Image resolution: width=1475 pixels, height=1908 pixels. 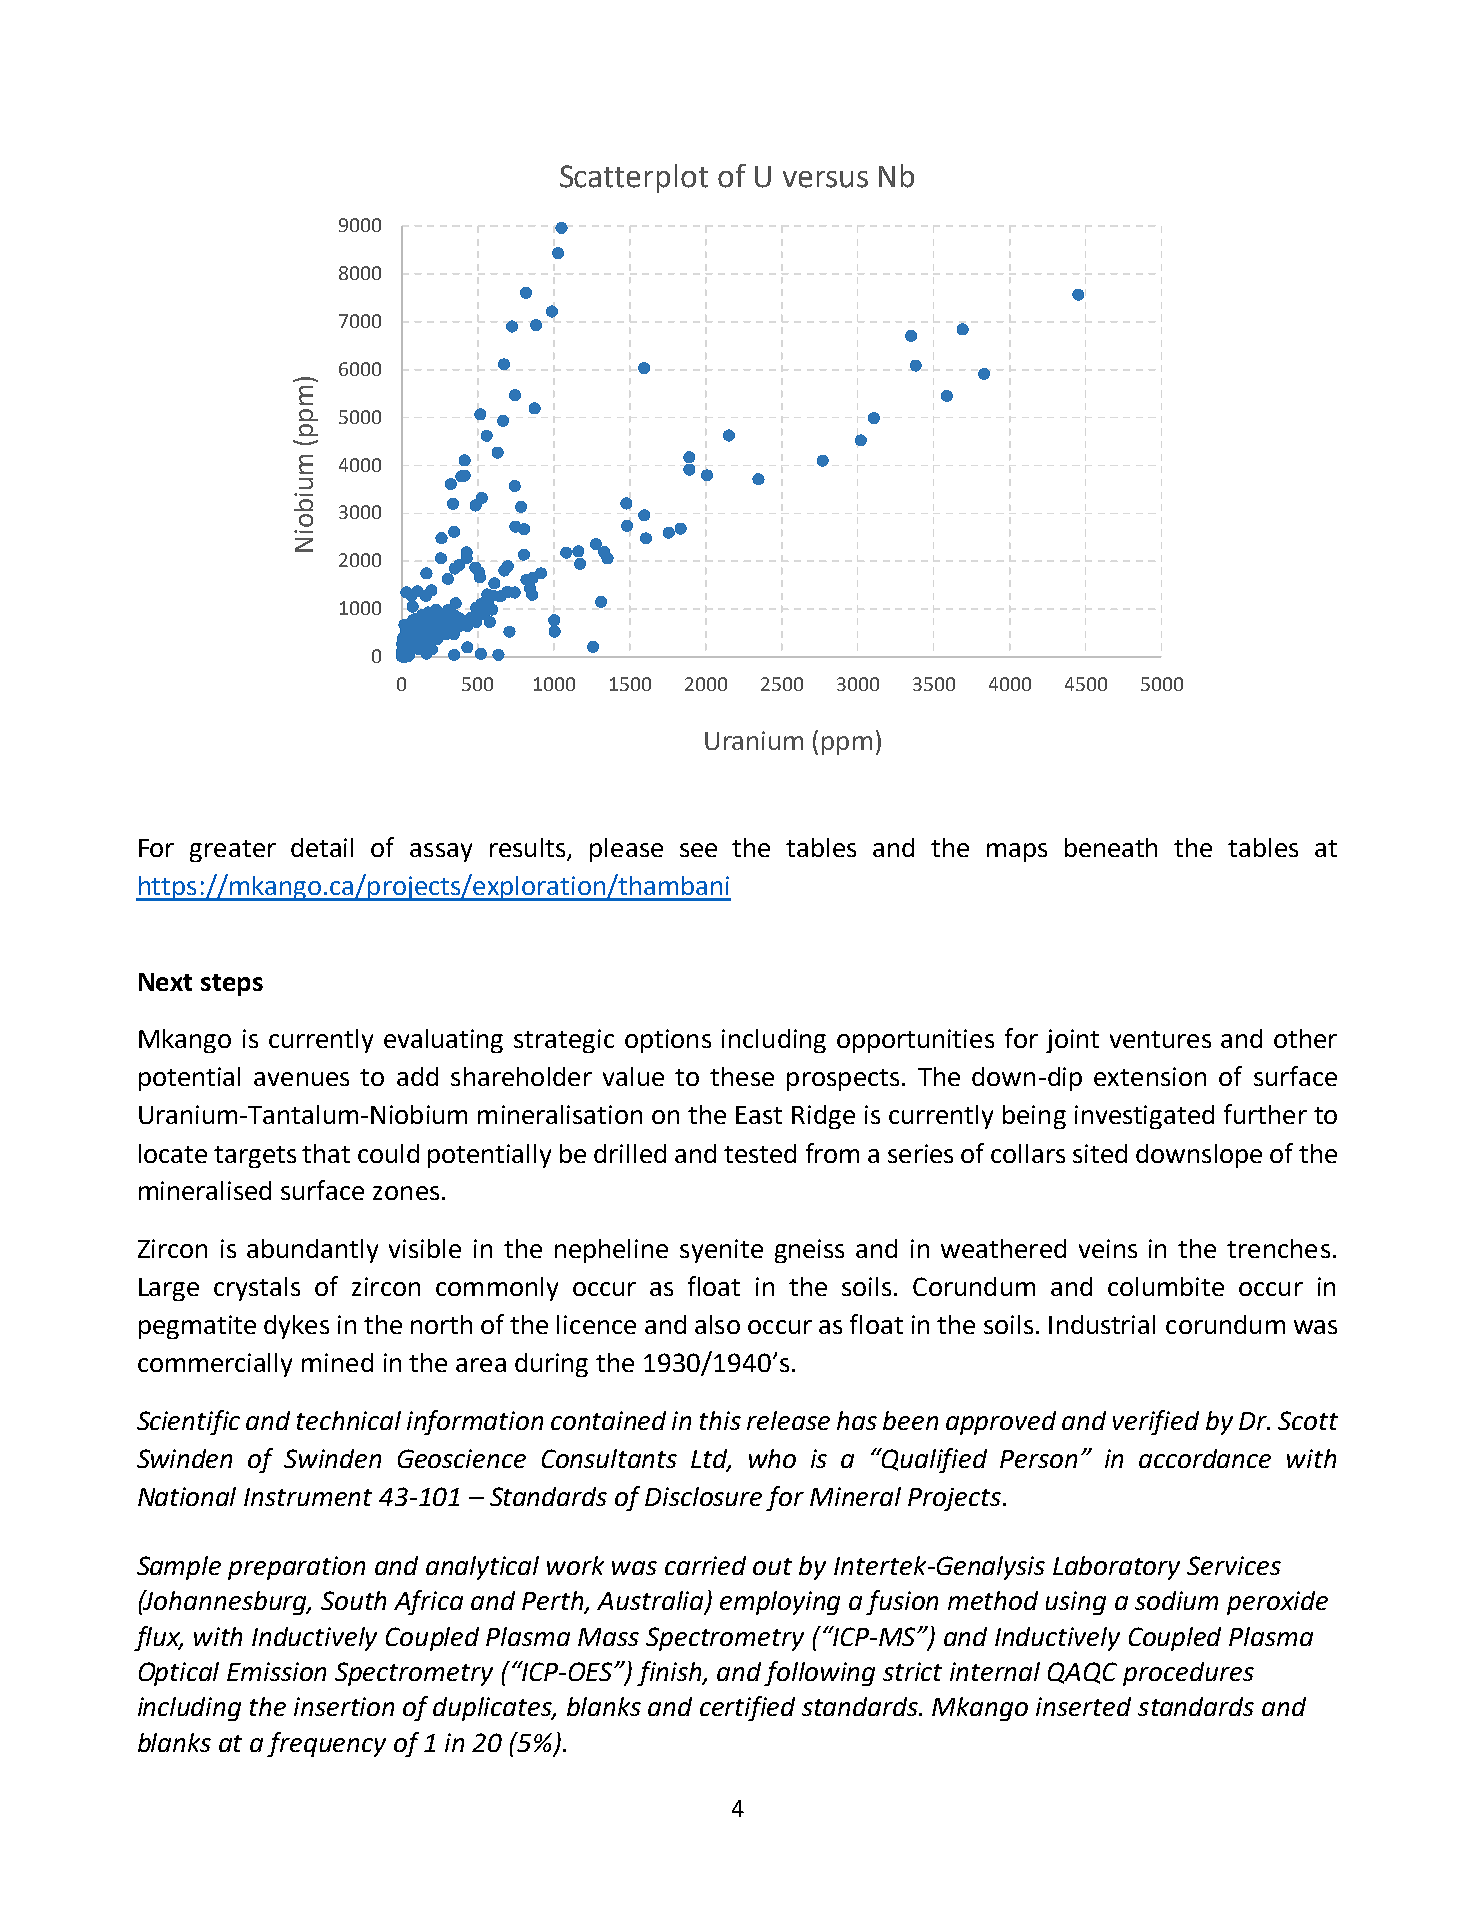 What do you see at coordinates (322, 847) in the page?
I see `detail` at bounding box center [322, 847].
